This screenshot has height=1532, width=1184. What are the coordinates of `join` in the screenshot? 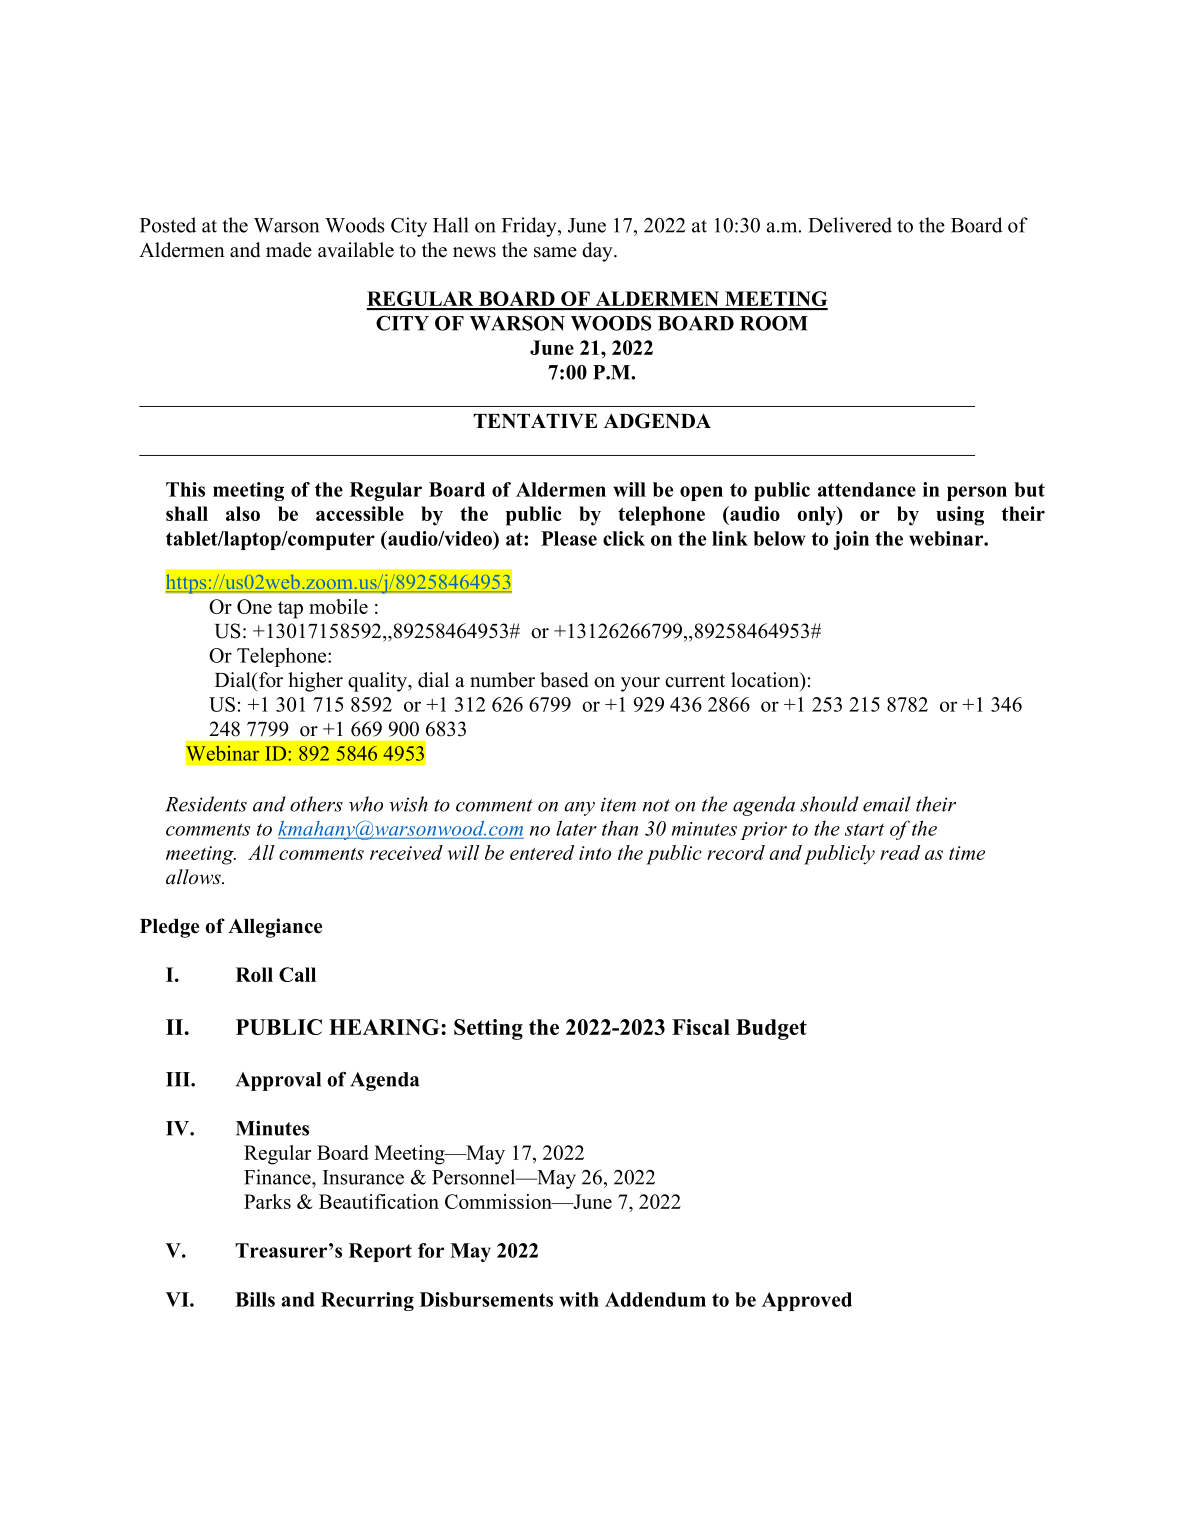 It's located at (851, 540).
